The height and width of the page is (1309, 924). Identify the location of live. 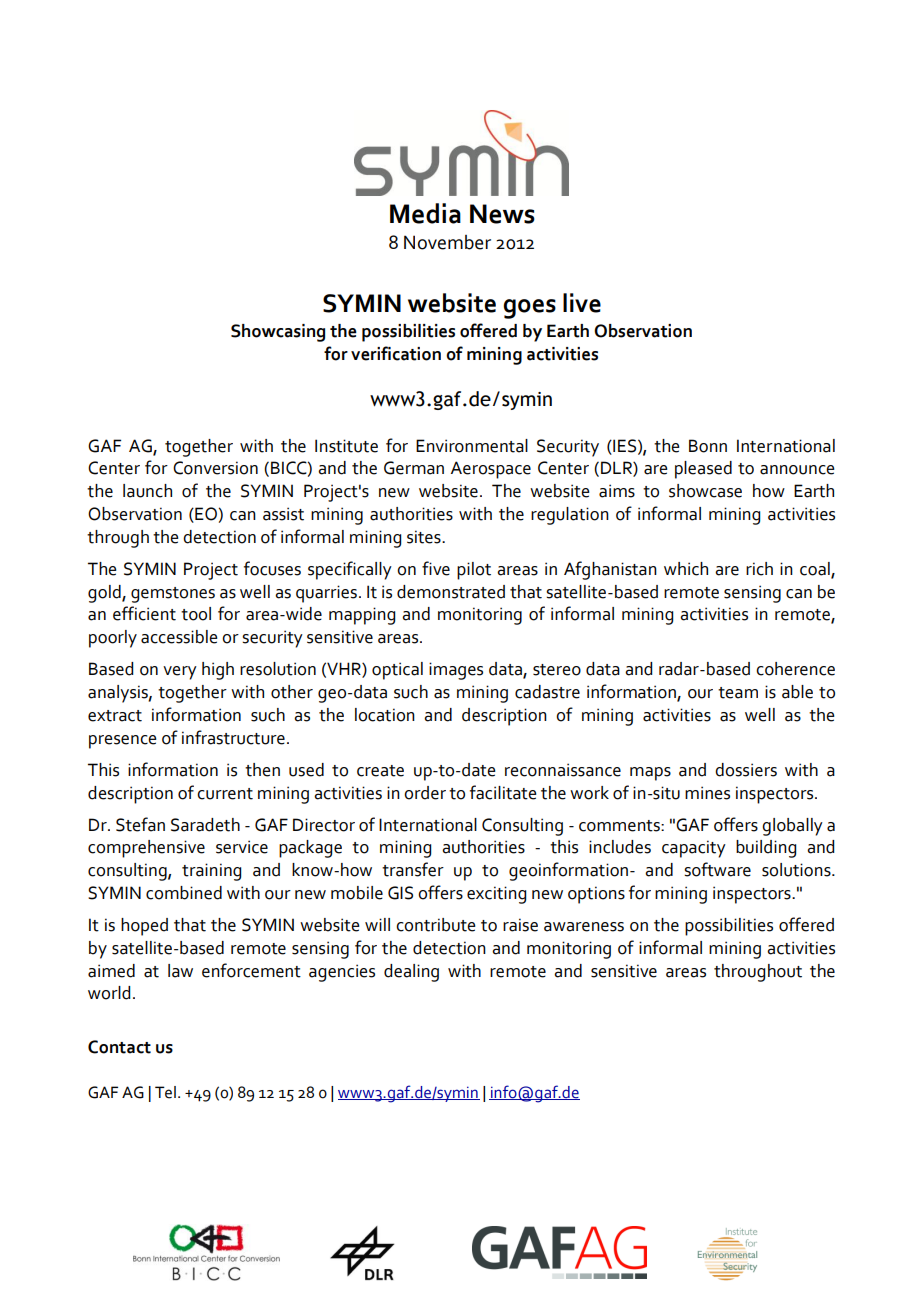
(582, 303).
